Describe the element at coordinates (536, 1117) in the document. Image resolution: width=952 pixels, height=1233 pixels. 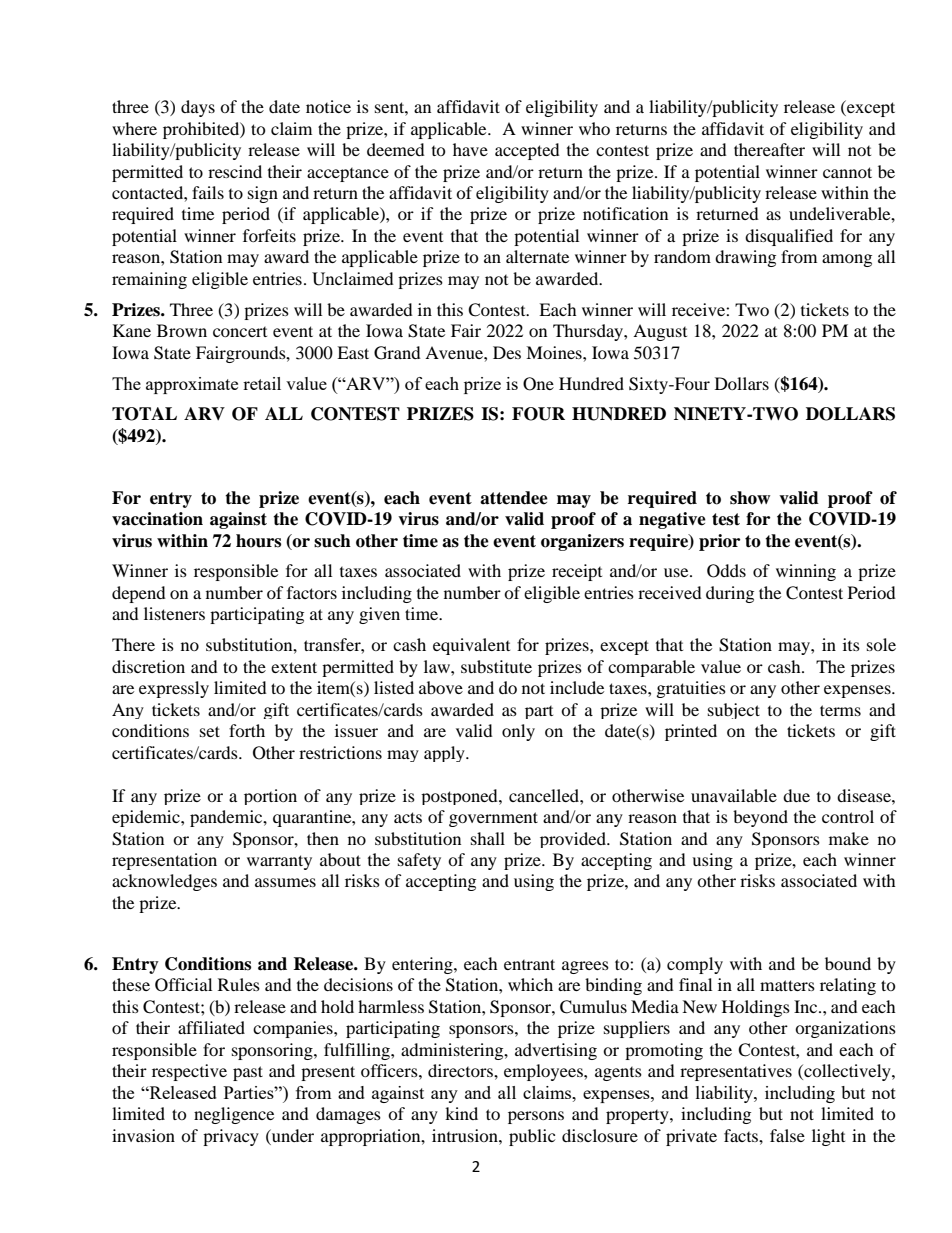
I see `persons` at that location.
